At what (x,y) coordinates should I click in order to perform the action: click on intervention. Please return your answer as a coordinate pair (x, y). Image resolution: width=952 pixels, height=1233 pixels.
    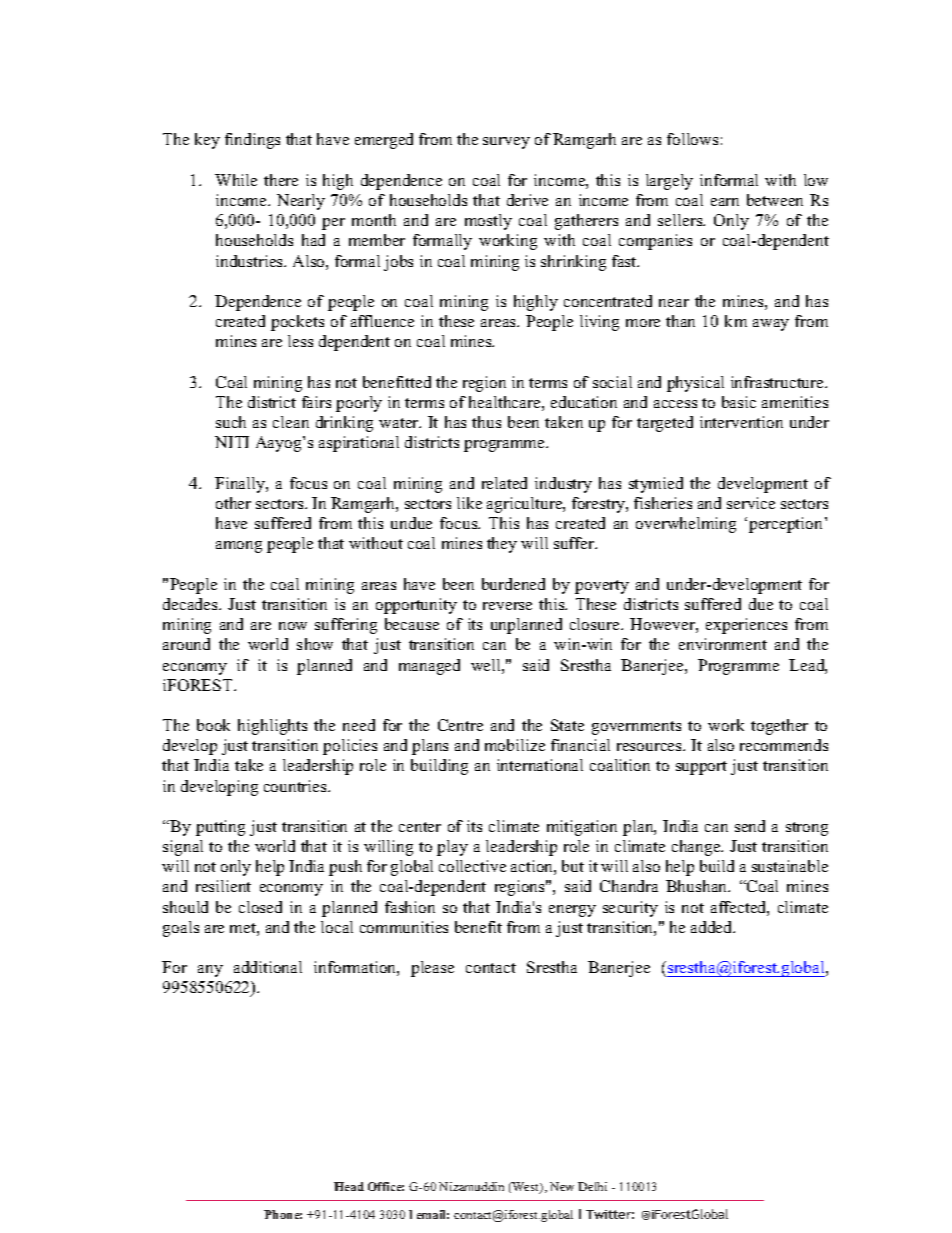
    Looking at the image, I should click on (741, 422).
